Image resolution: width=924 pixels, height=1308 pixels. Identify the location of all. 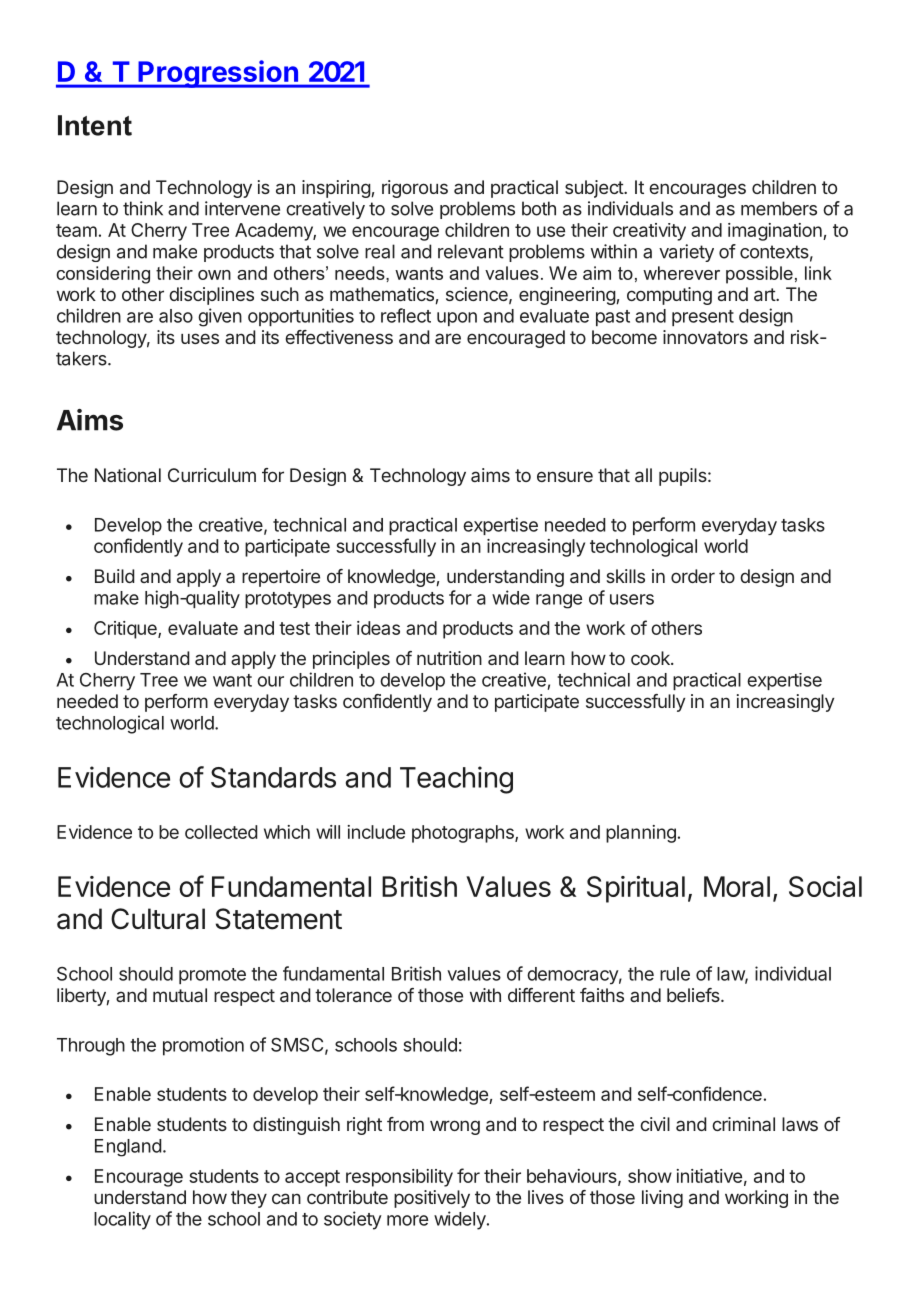
(643, 475).
